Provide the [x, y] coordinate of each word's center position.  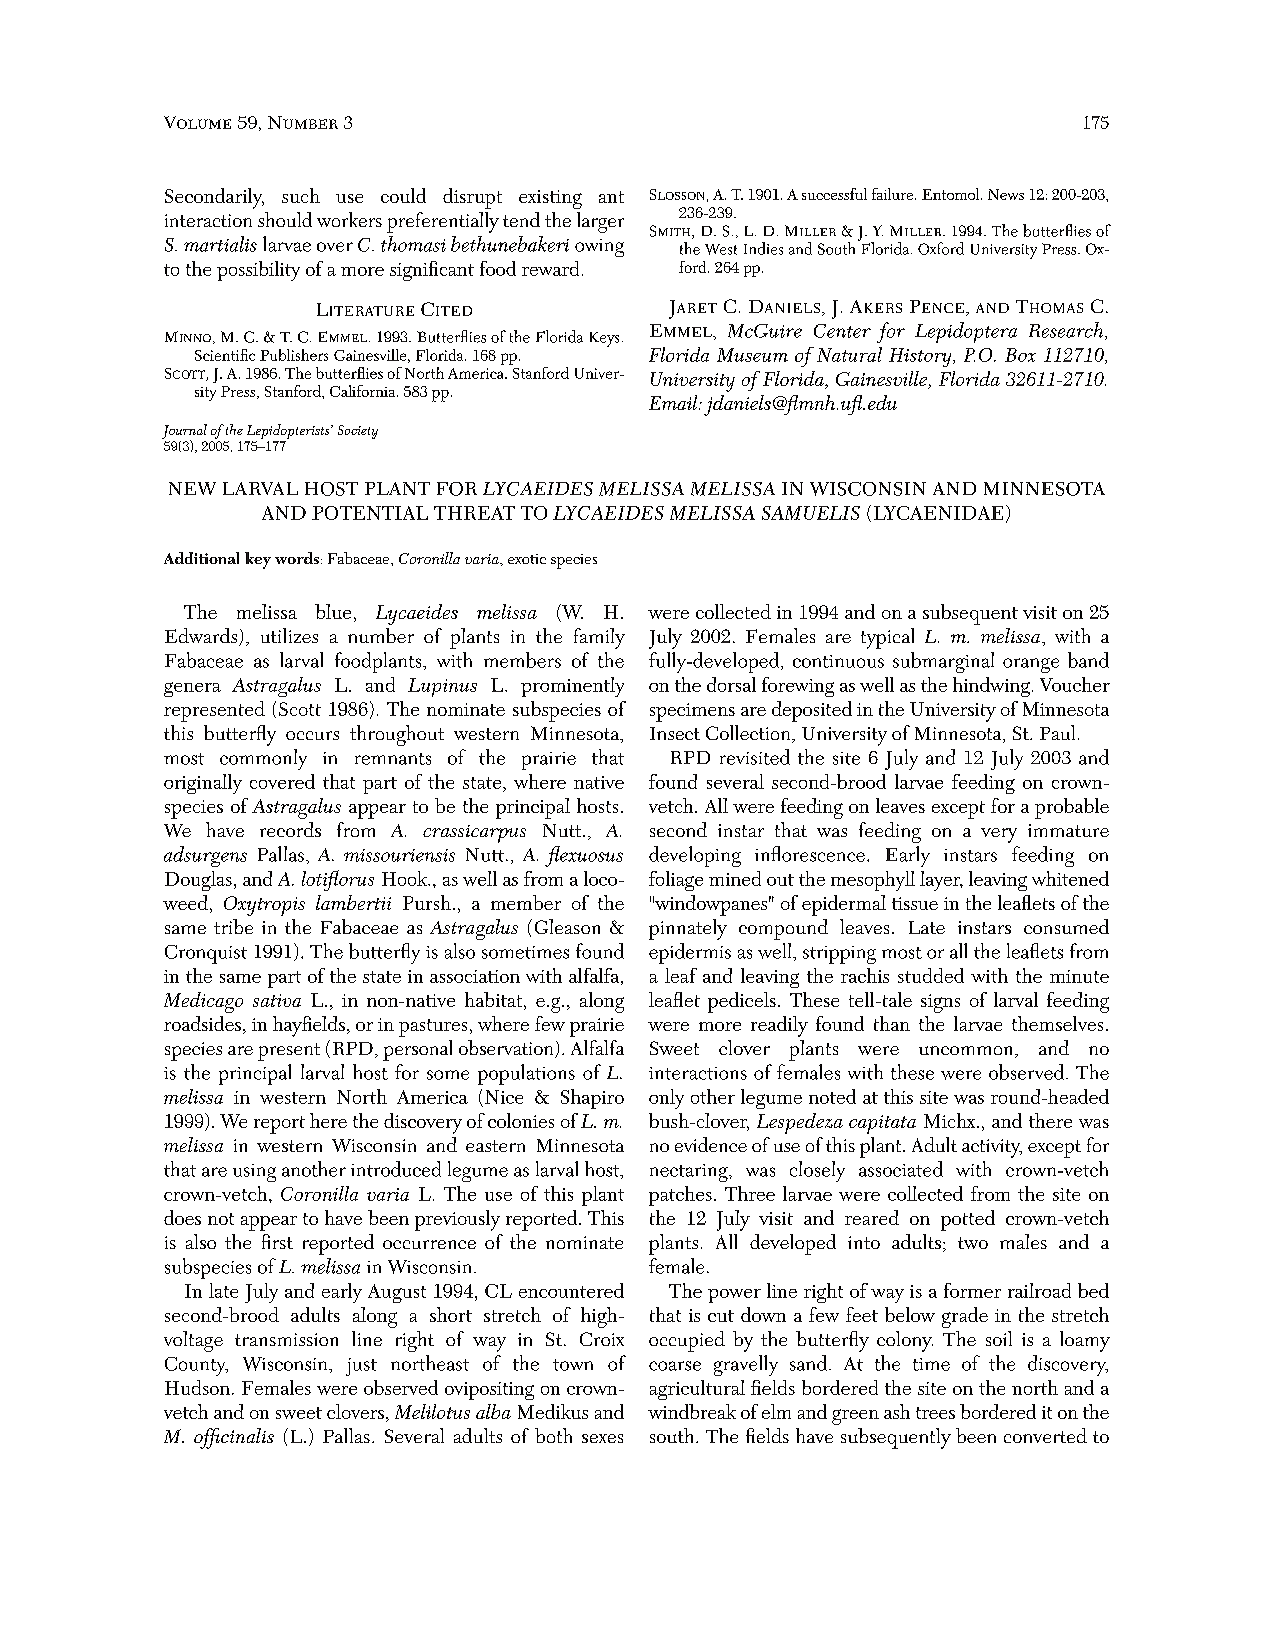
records [290, 829]
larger [600, 222]
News [1006, 194]
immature [1068, 830]
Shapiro [592, 1099]
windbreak [692, 1411]
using [254, 1173]
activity [992, 1148]
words [297, 558]
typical [887, 638]
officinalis [234, 1438]
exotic [527, 559]
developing [695, 856]
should [285, 219]
